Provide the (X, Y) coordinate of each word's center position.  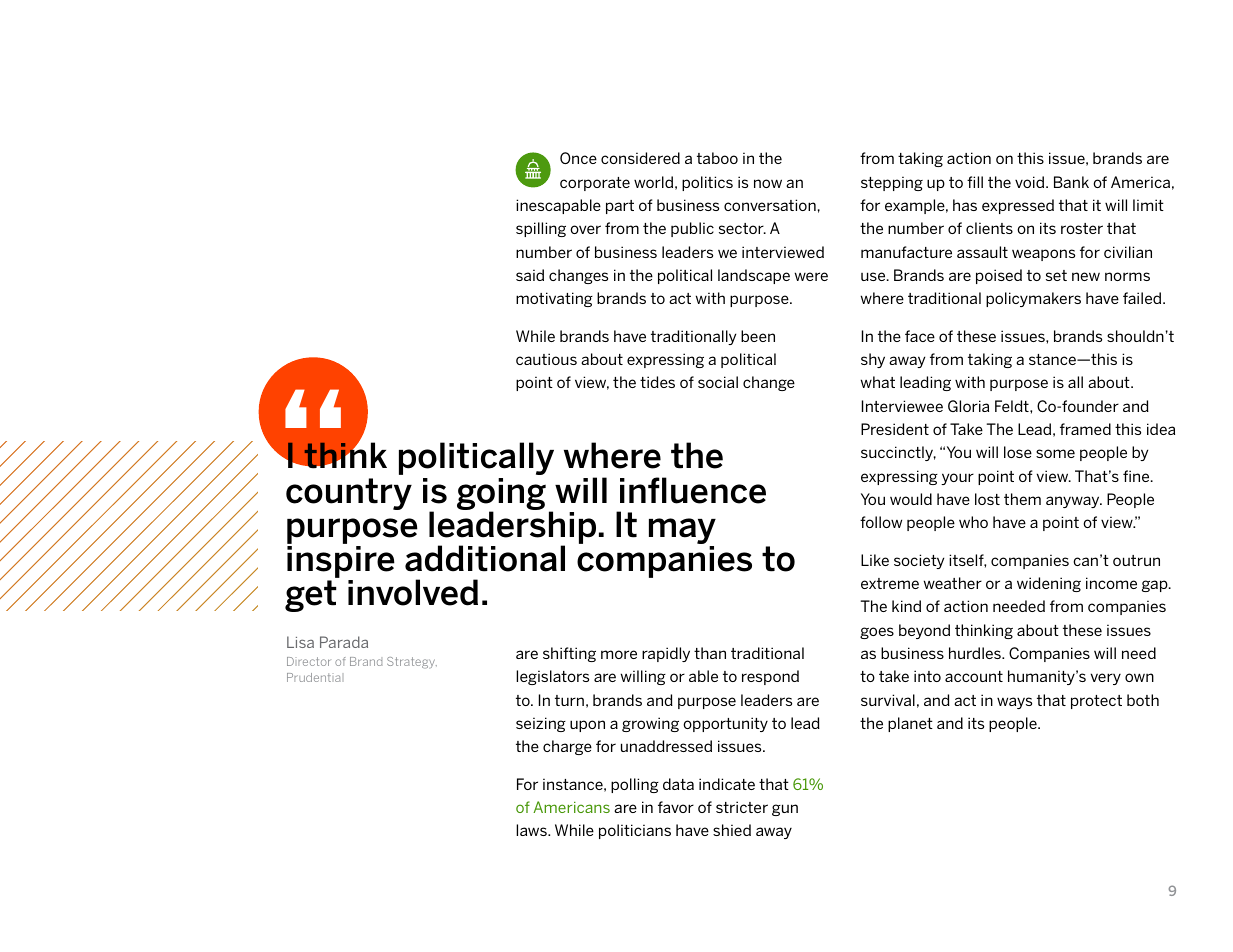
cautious (546, 359)
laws (532, 830)
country (349, 494)
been (758, 336)
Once (578, 158)
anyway (1074, 502)
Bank (1071, 182)
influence (693, 490)
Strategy (412, 663)
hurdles (976, 653)
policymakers (1033, 299)
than (710, 653)
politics (707, 183)
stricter (742, 807)
